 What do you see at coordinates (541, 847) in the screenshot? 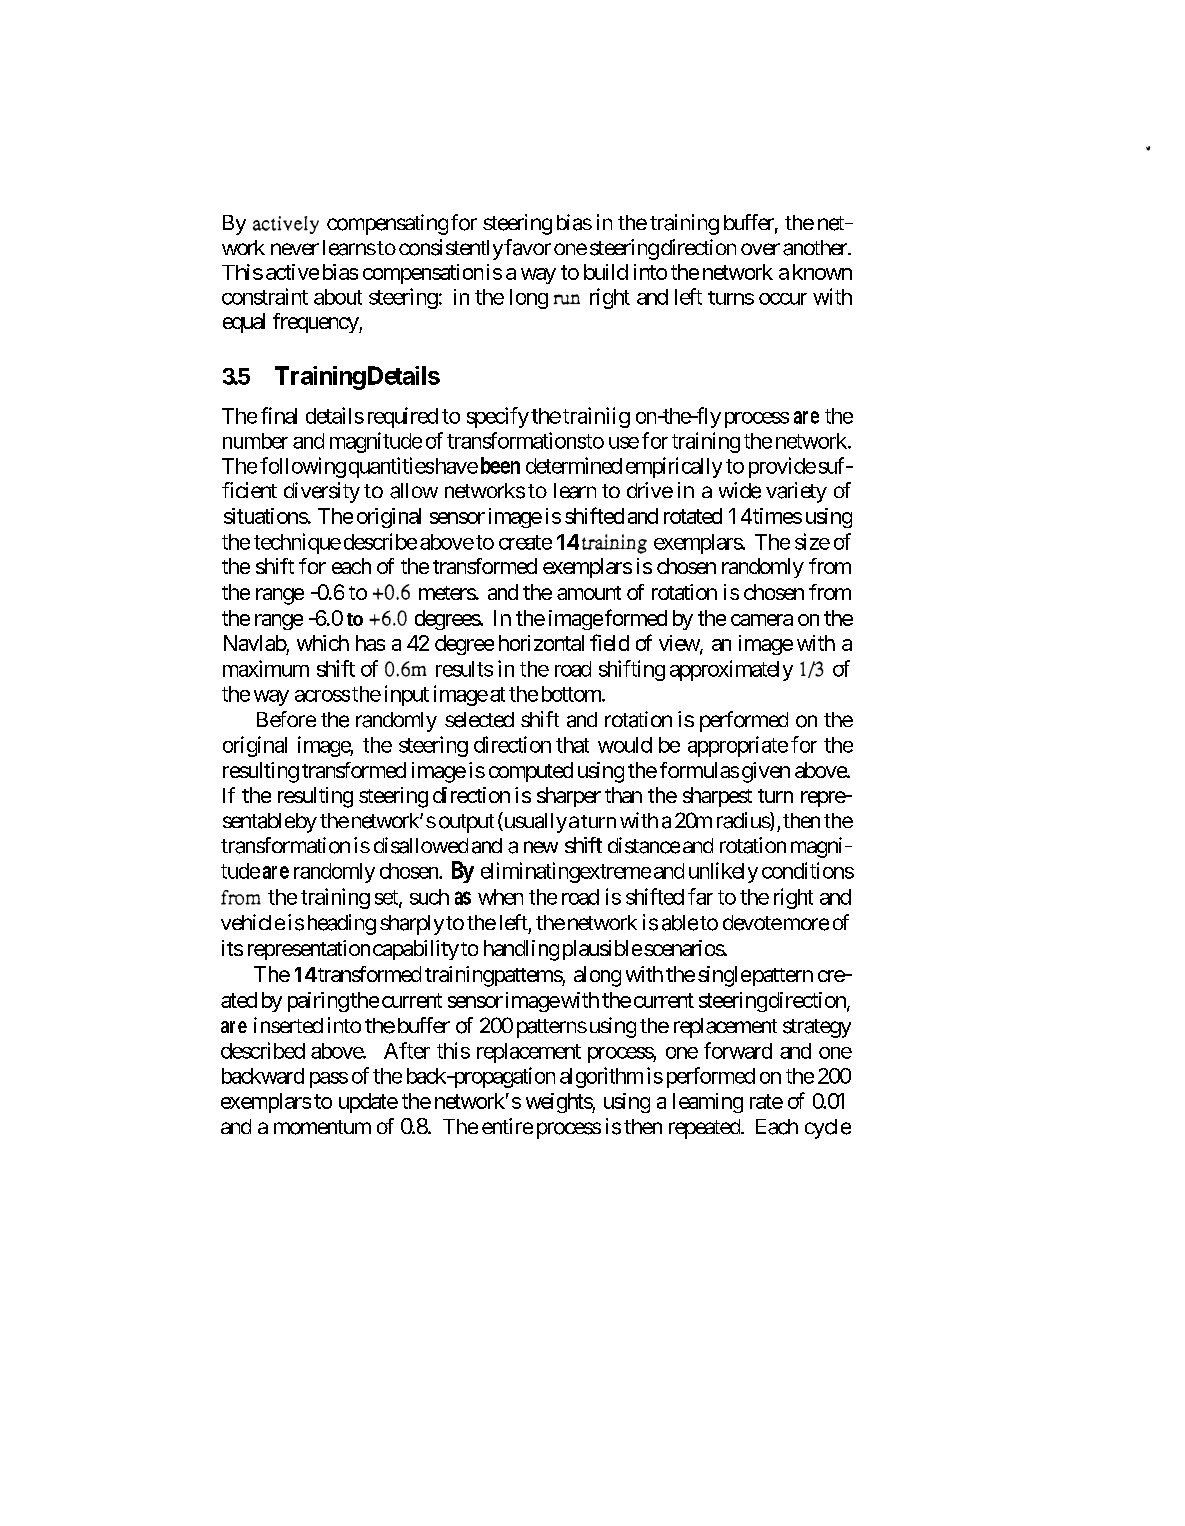
I see `new` at bounding box center [541, 847].
